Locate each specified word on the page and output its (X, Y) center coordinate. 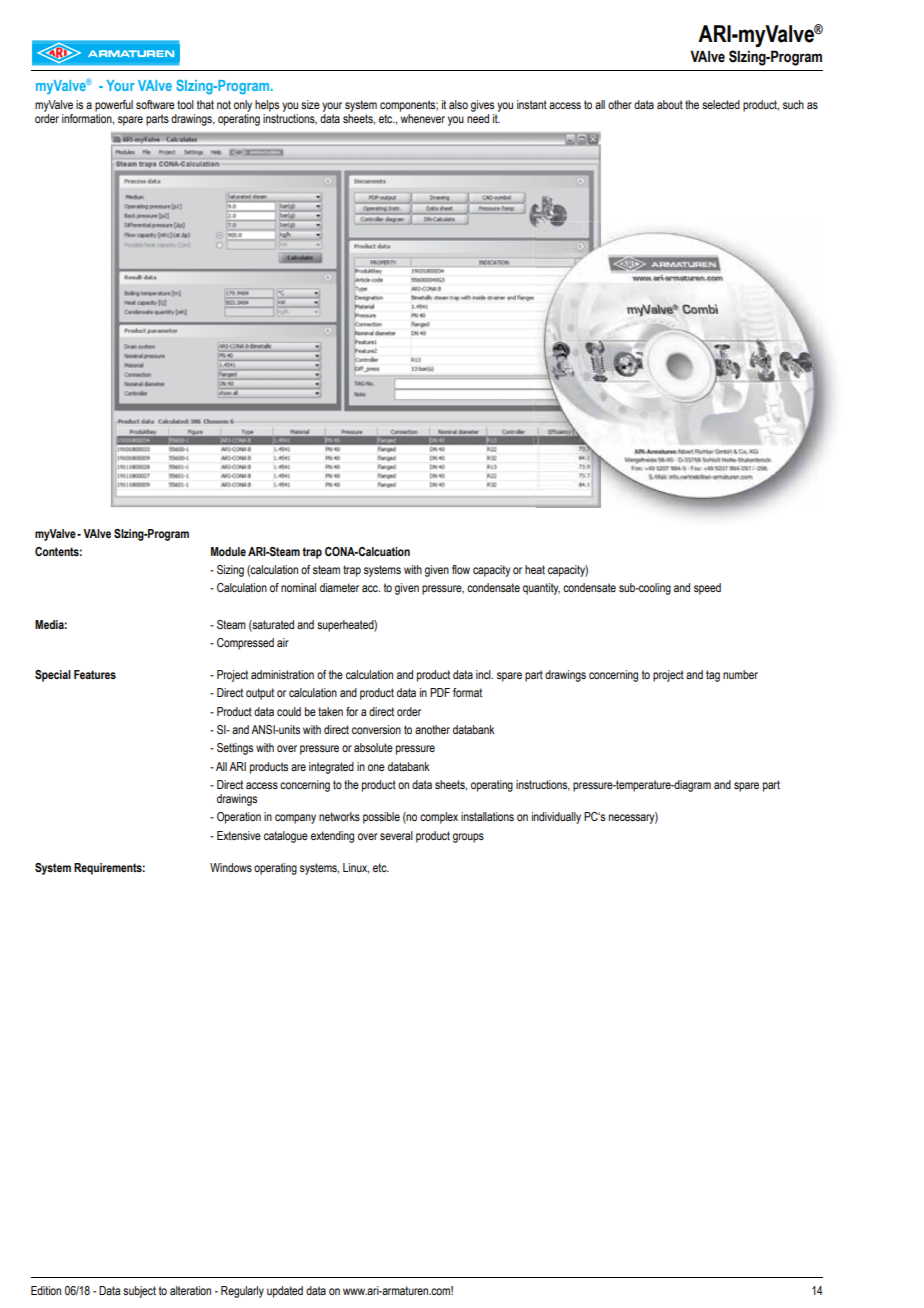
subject (139, 1292)
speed (707, 589)
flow (461, 569)
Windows (231, 867)
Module (228, 551)
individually (556, 818)
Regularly (242, 1292)
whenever (422, 118)
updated (285, 1292)
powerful (114, 106)
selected (721, 104)
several (396, 835)
